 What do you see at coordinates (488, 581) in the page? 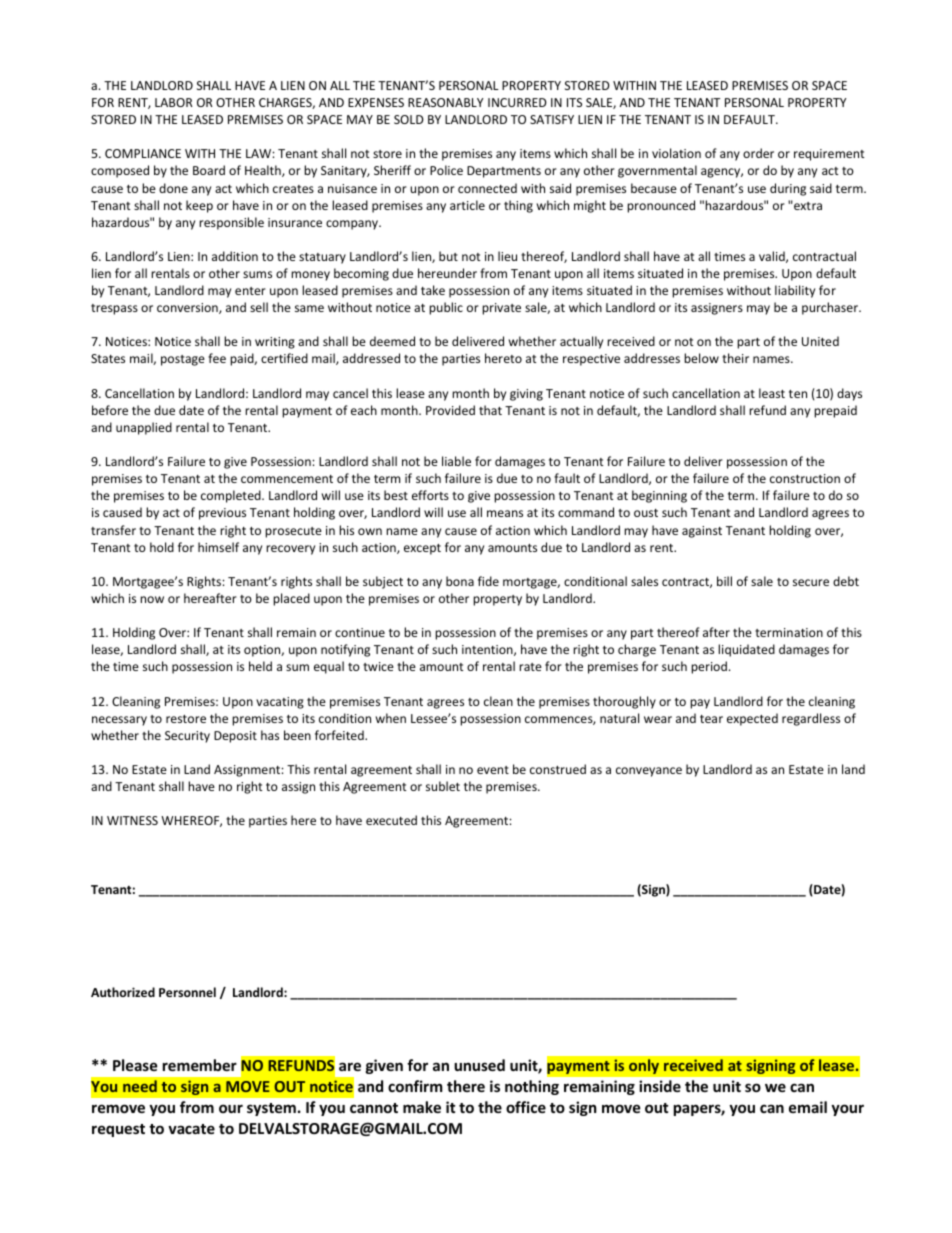
I see `fide` at bounding box center [488, 581].
